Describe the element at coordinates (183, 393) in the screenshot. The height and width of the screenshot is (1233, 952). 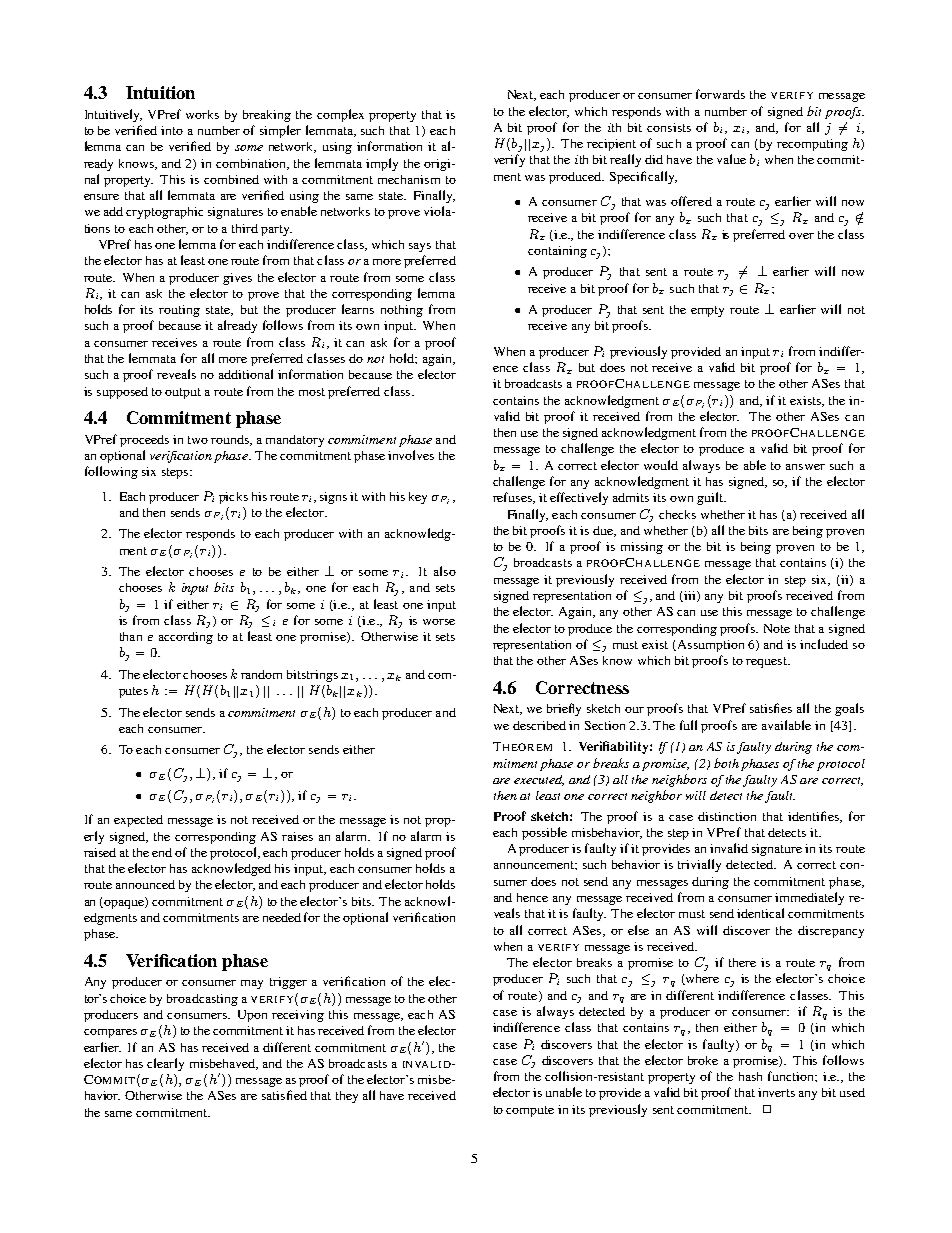
I see `output` at that location.
